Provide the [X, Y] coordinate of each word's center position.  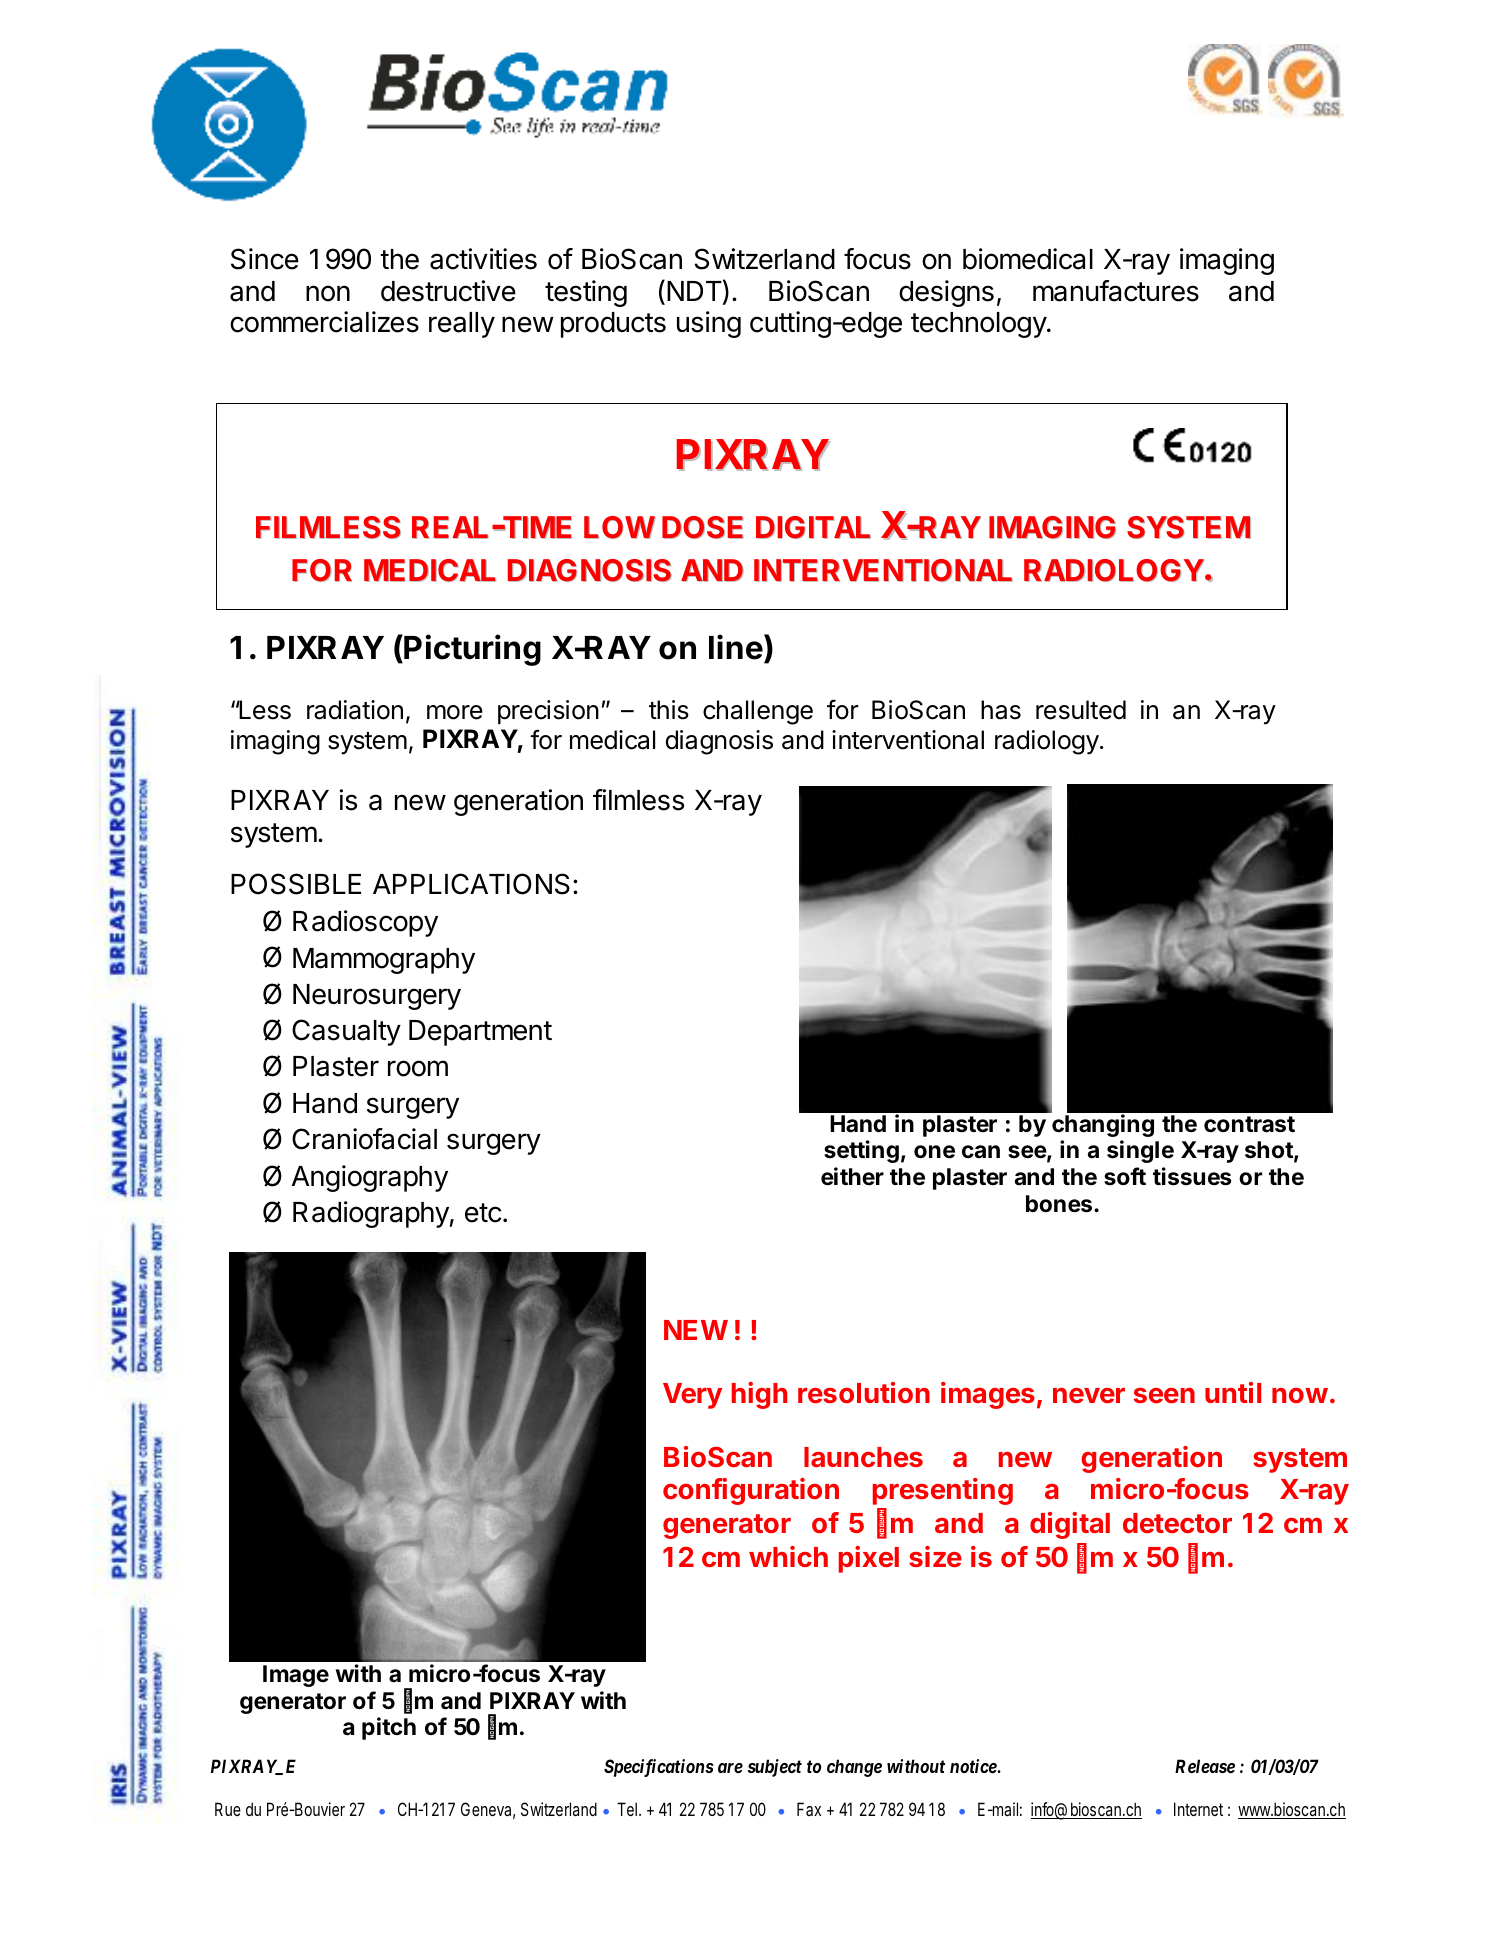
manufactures [1116, 291]
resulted [1081, 710]
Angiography [370, 1178]
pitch [389, 1728]
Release [1205, 1766]
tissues [1192, 1176]
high [759, 1395]
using [709, 324]
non [328, 293]
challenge [758, 712]
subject [775, 1768]
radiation [355, 710]
